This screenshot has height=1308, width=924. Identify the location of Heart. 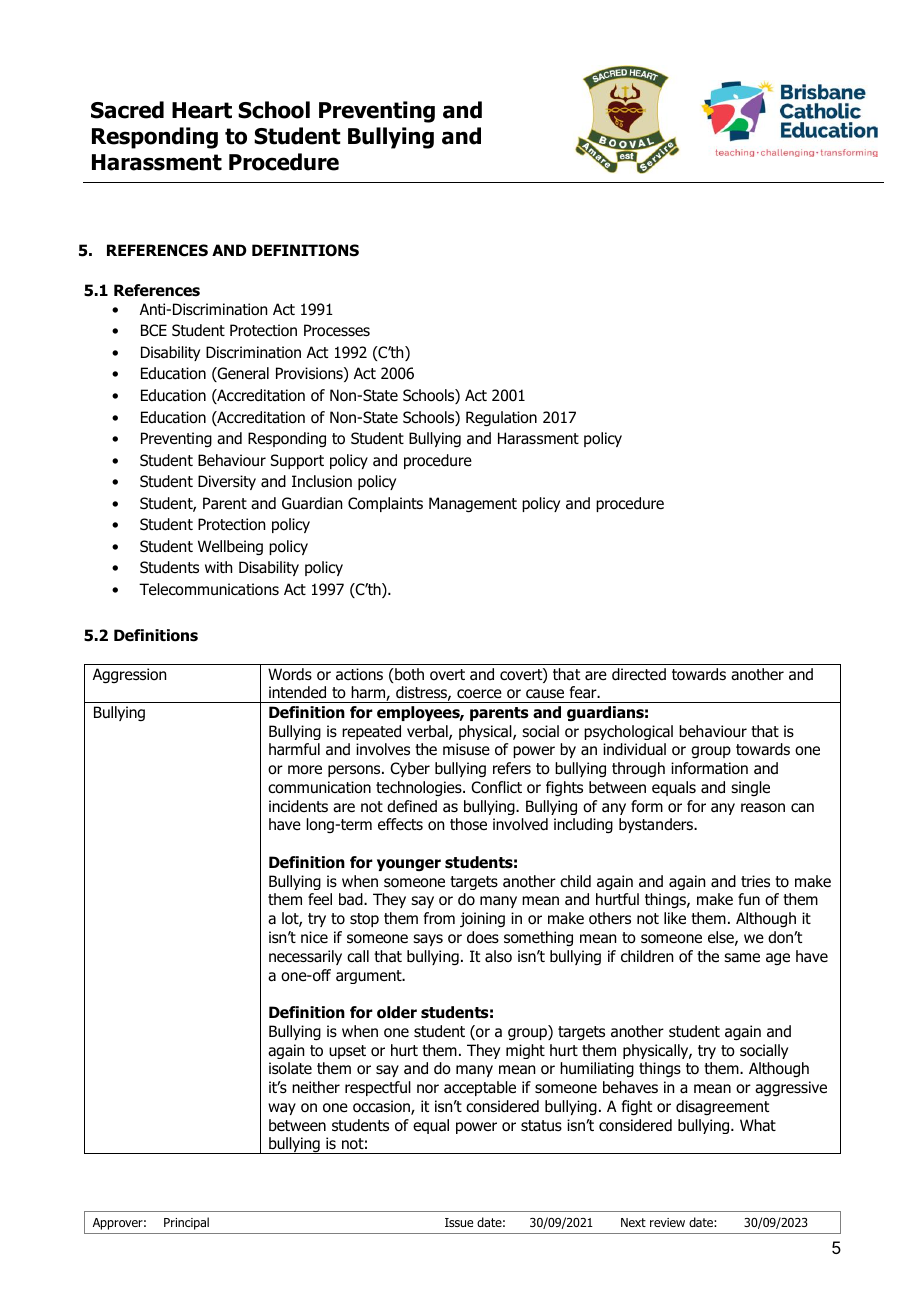
(202, 110).
